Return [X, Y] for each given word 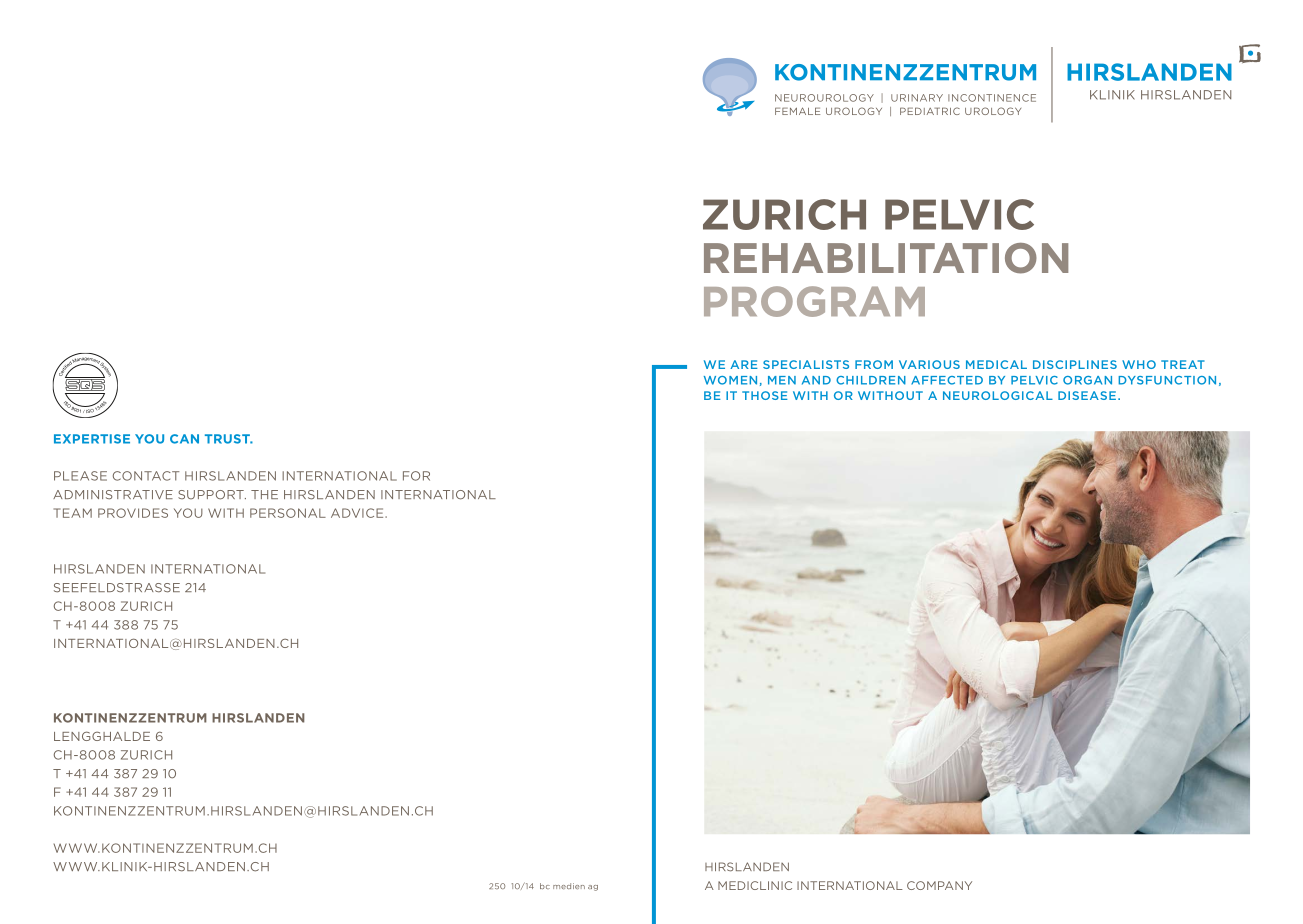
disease [1087, 395]
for [416, 476]
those [765, 395]
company [939, 885]
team [73, 513]
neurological [998, 395]
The [264, 494]
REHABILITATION [886, 258]
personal [288, 513]
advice [358, 513]
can [184, 439]
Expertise [92, 439]
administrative [113, 495]
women [730, 380]
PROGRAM [814, 301]
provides [133, 513]
